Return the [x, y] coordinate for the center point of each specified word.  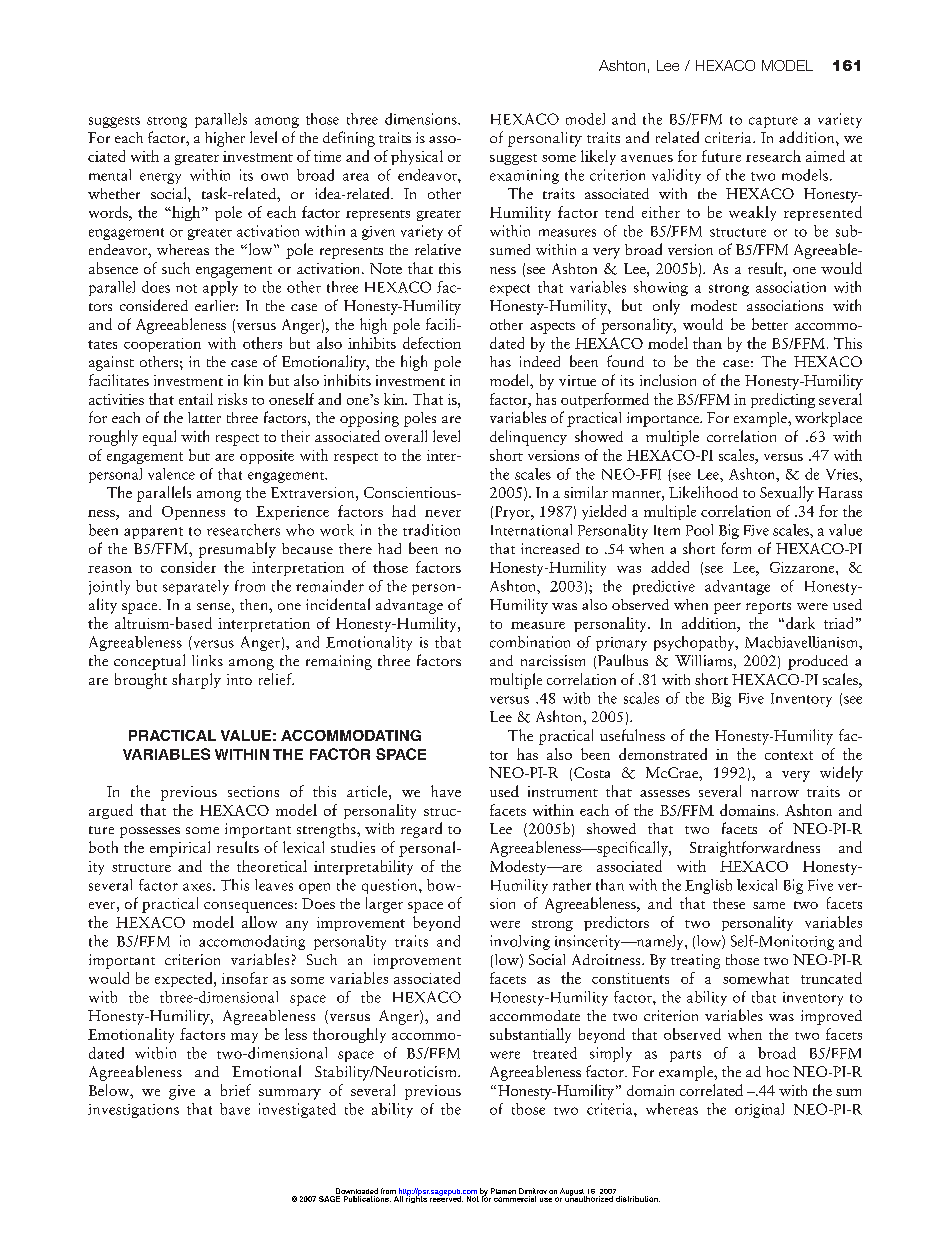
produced [818, 662]
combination [530, 642]
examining [524, 176]
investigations [133, 1111]
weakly [752, 213]
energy [160, 178]
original [759, 1110]
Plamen [503, 1191]
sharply [196, 681]
